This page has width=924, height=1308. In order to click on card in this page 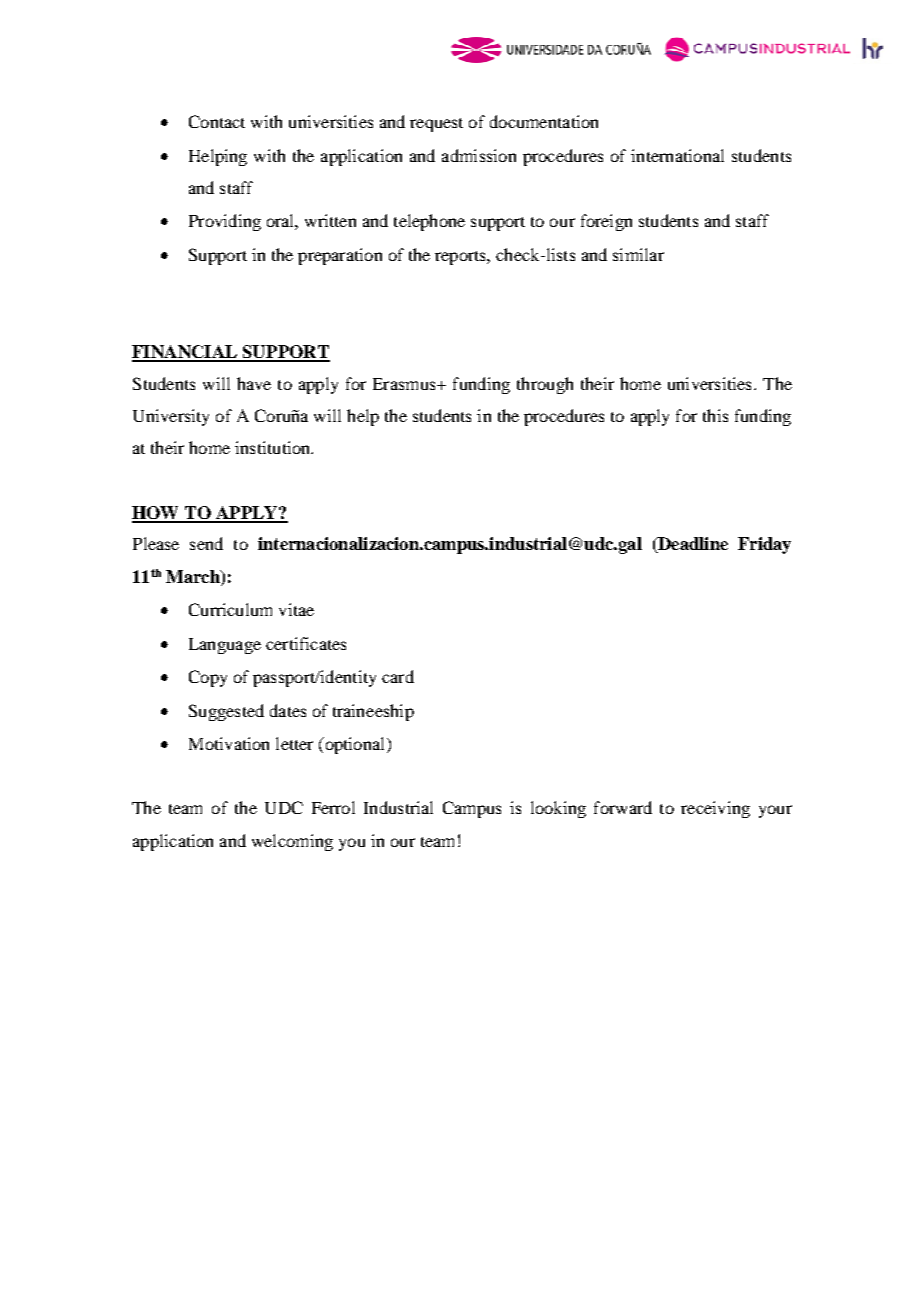, I will do `click(398, 676)`.
